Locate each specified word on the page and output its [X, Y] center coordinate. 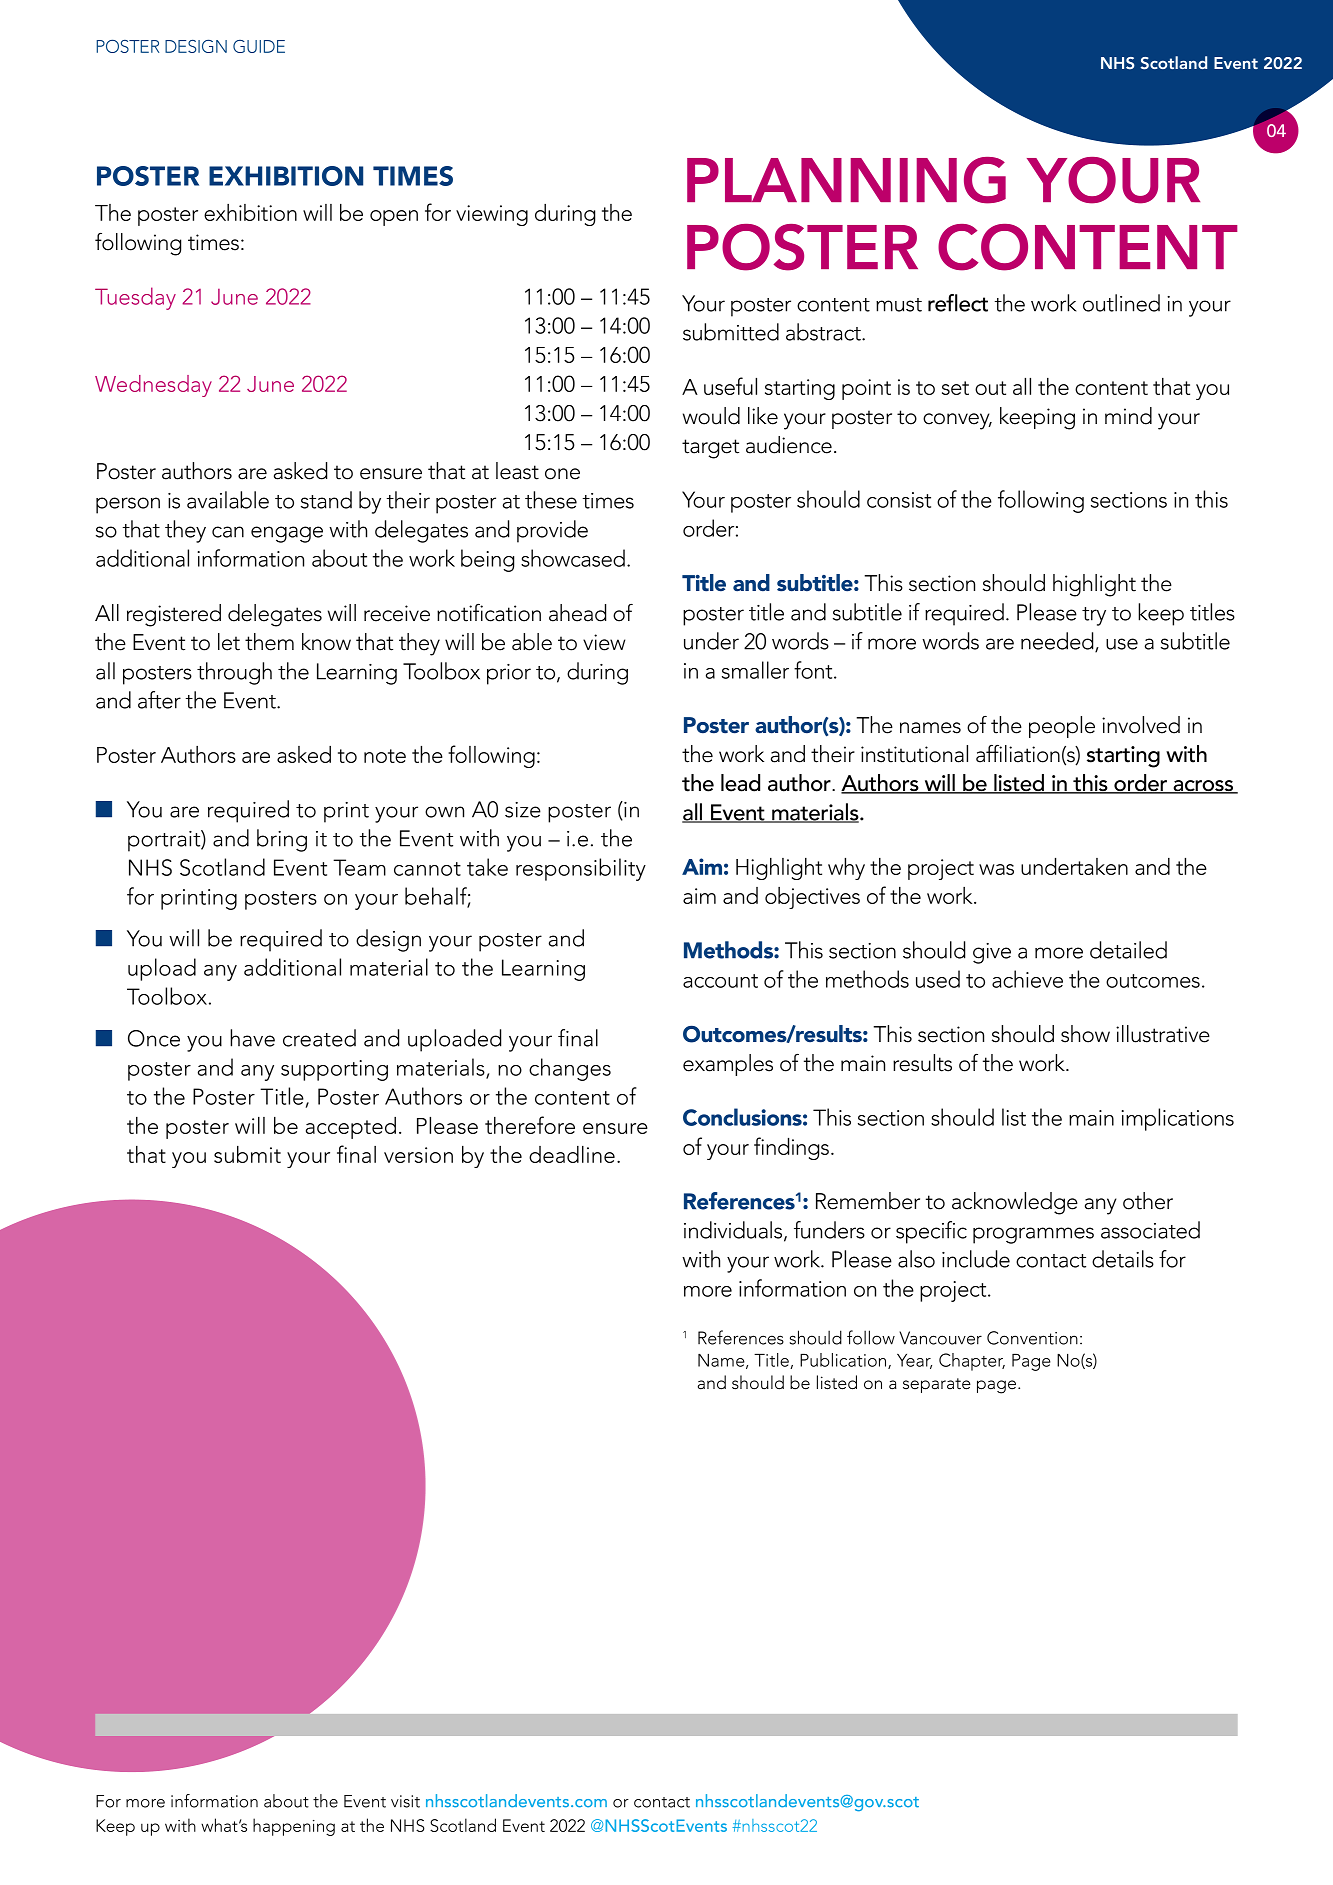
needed [1058, 642]
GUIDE [259, 46]
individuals [734, 1231]
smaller [755, 670]
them [269, 642]
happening [294, 1827]
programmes [1033, 1235]
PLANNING [846, 180]
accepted [351, 1128]
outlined [1121, 303]
